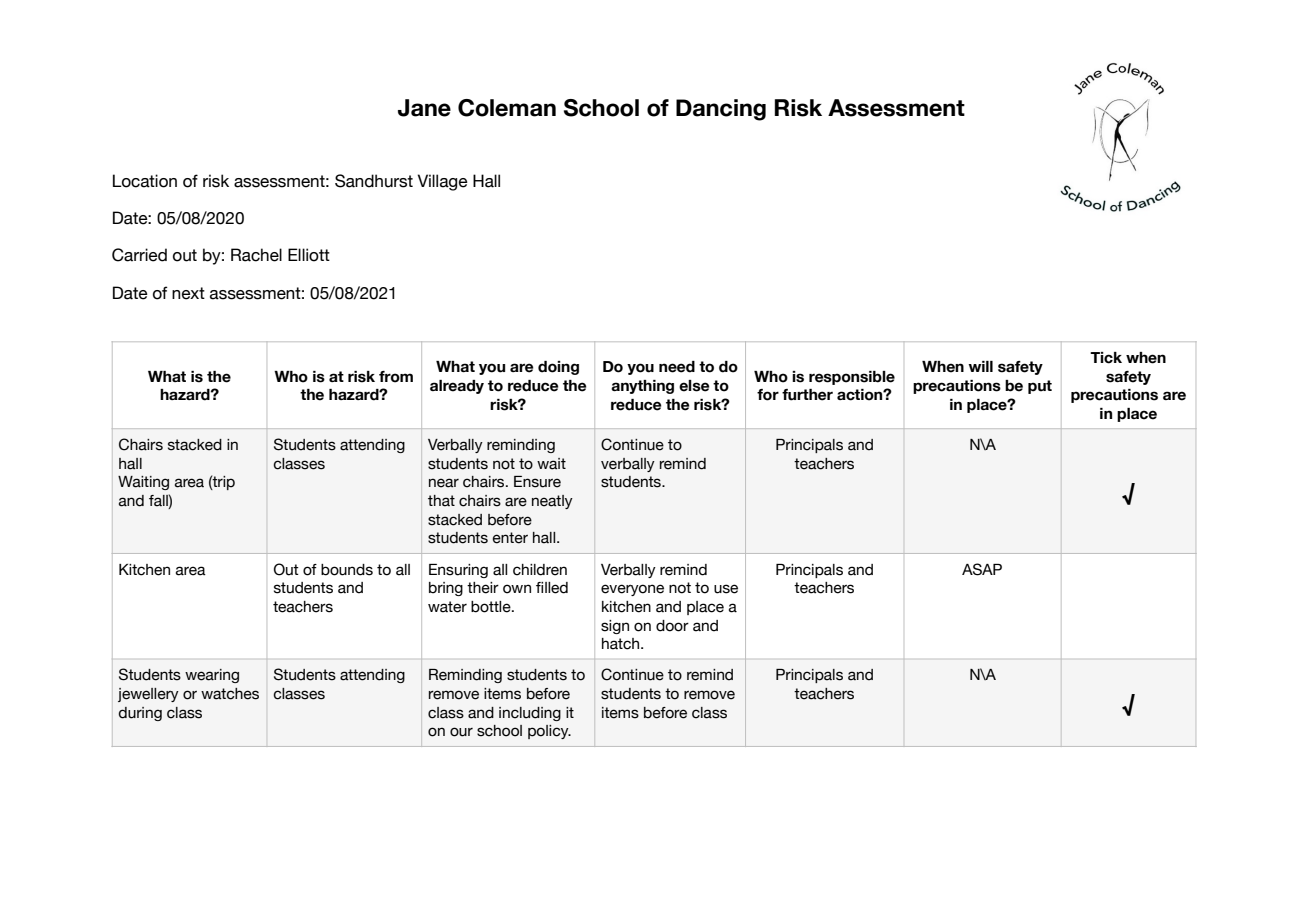 The width and height of the document is (1308, 924). I want to click on including, so click(530, 714).
